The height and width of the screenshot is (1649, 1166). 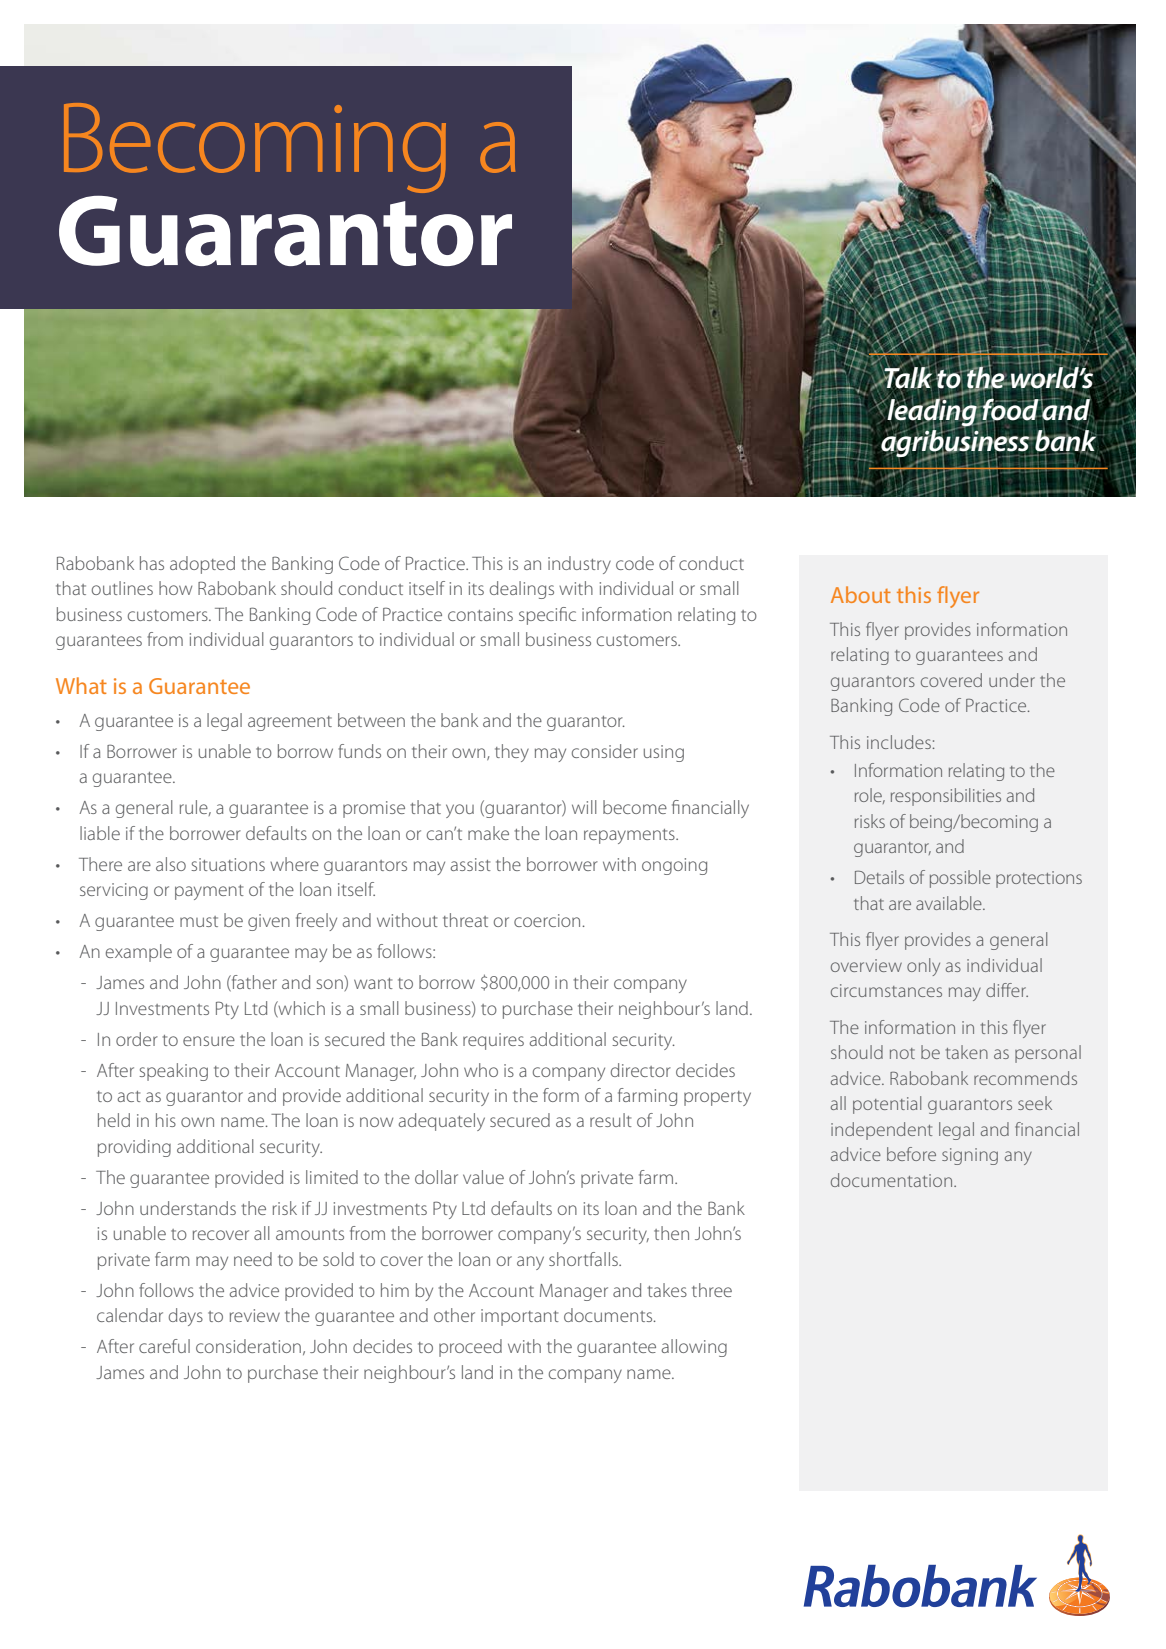 What do you see at coordinates (923, 967) in the screenshot?
I see `only` at bounding box center [923, 967].
